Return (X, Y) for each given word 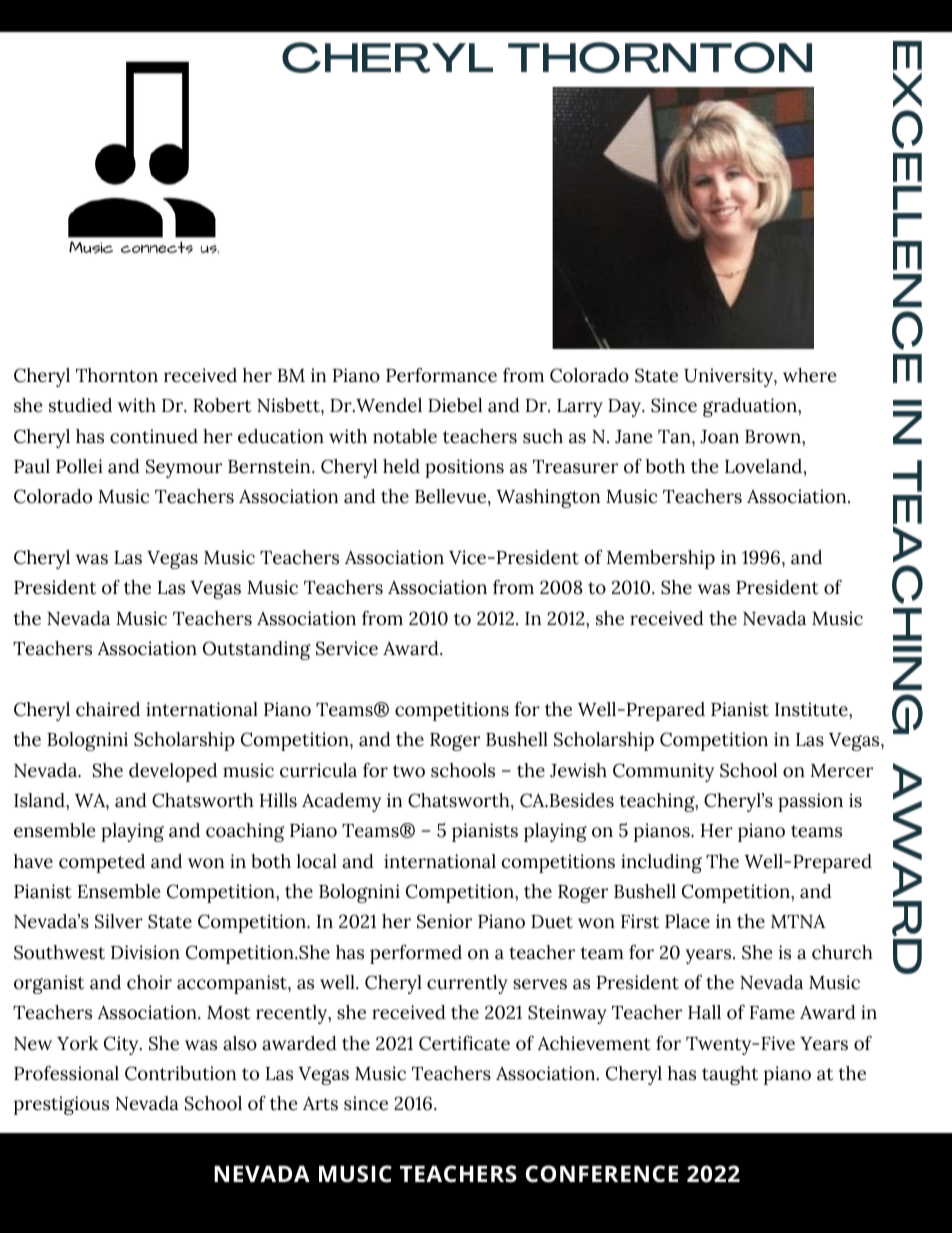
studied (80, 405)
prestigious (61, 1105)
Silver (119, 921)
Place (687, 921)
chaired (108, 709)
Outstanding (257, 650)
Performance (441, 375)
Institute (812, 709)
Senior (444, 921)
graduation (751, 407)
